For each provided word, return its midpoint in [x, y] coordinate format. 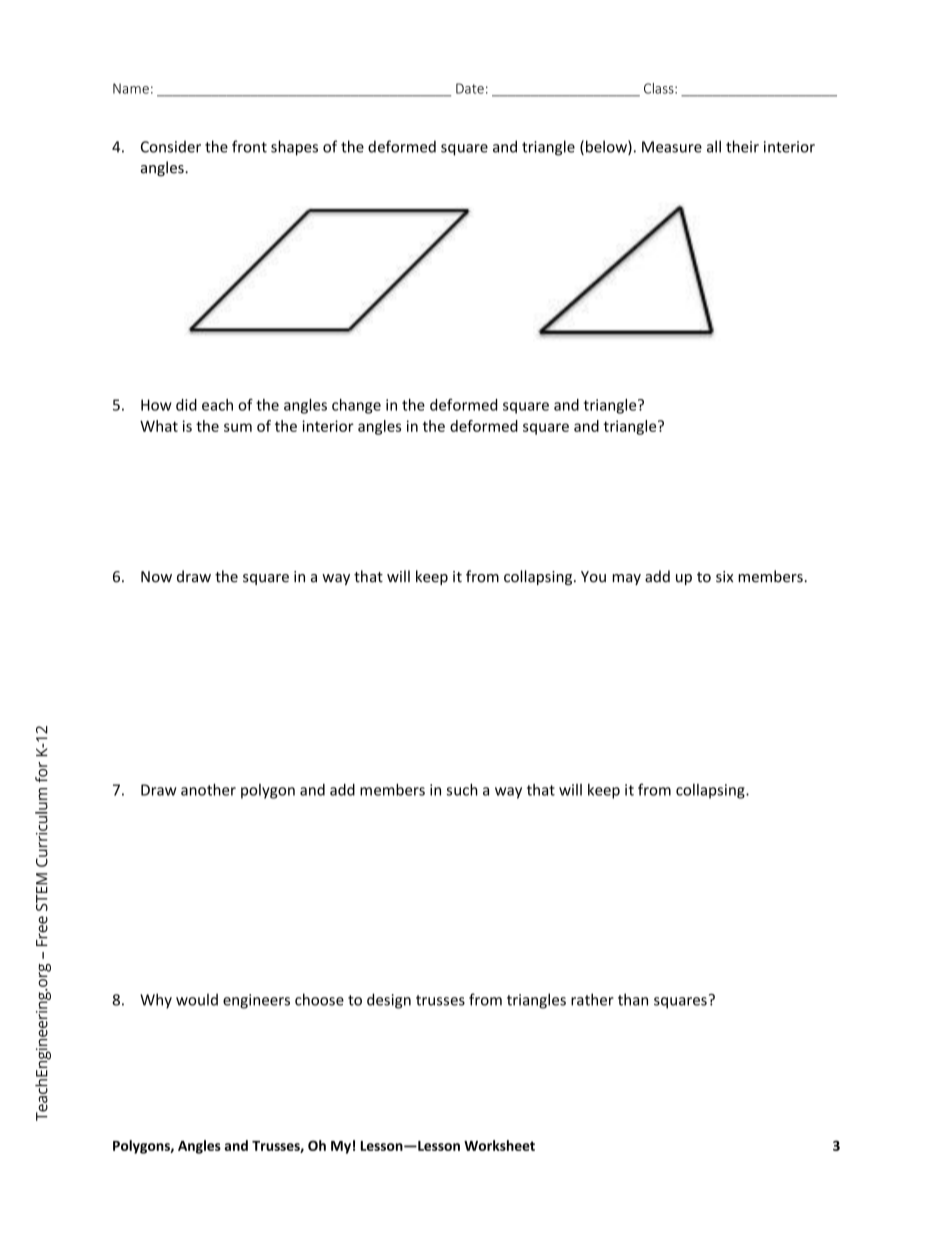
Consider [171, 146]
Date [470, 88]
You [593, 577]
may [627, 579]
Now [156, 577]
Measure [672, 147]
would [197, 999]
